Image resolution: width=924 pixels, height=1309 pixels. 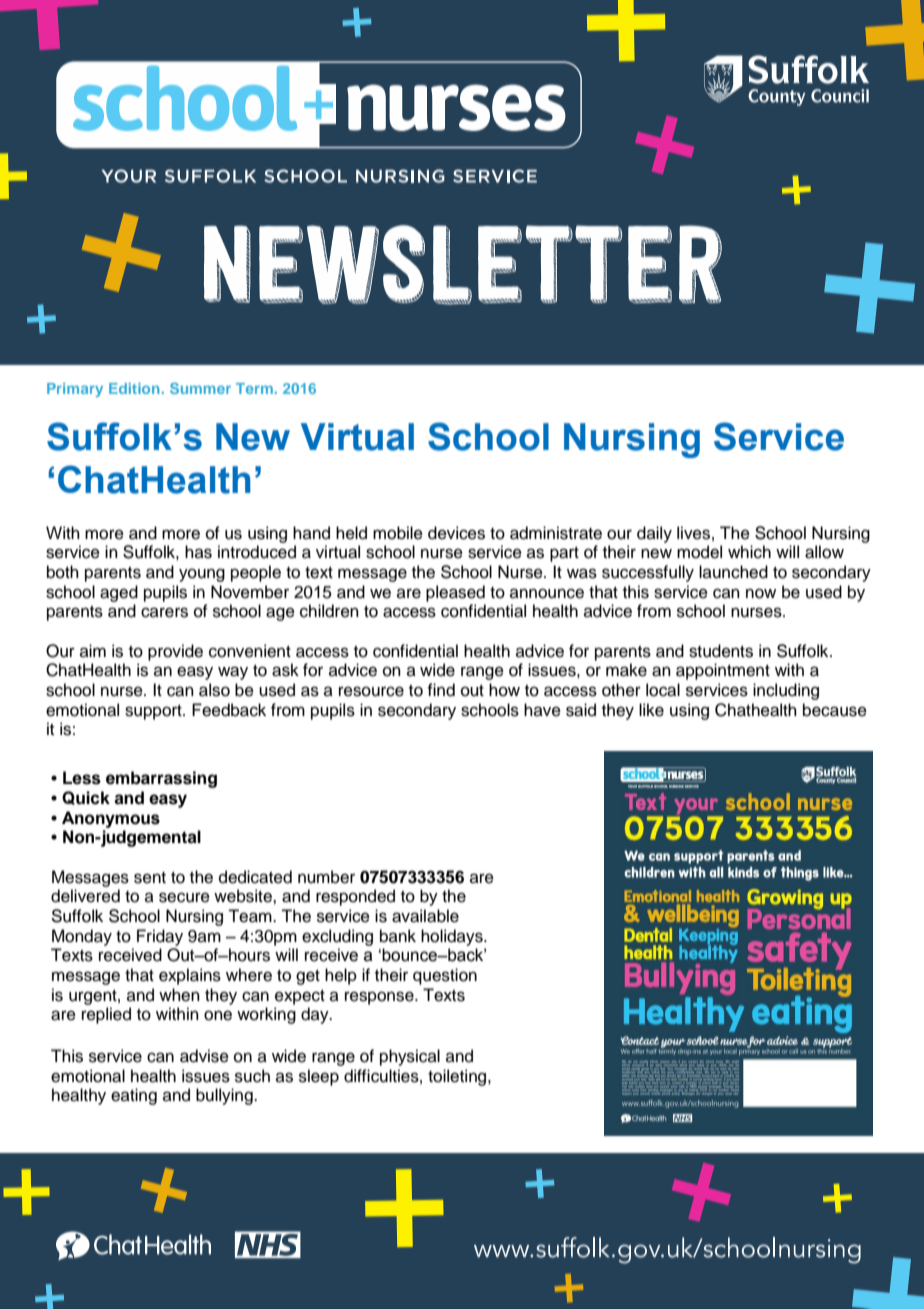 I want to click on pleased, so click(x=455, y=593).
